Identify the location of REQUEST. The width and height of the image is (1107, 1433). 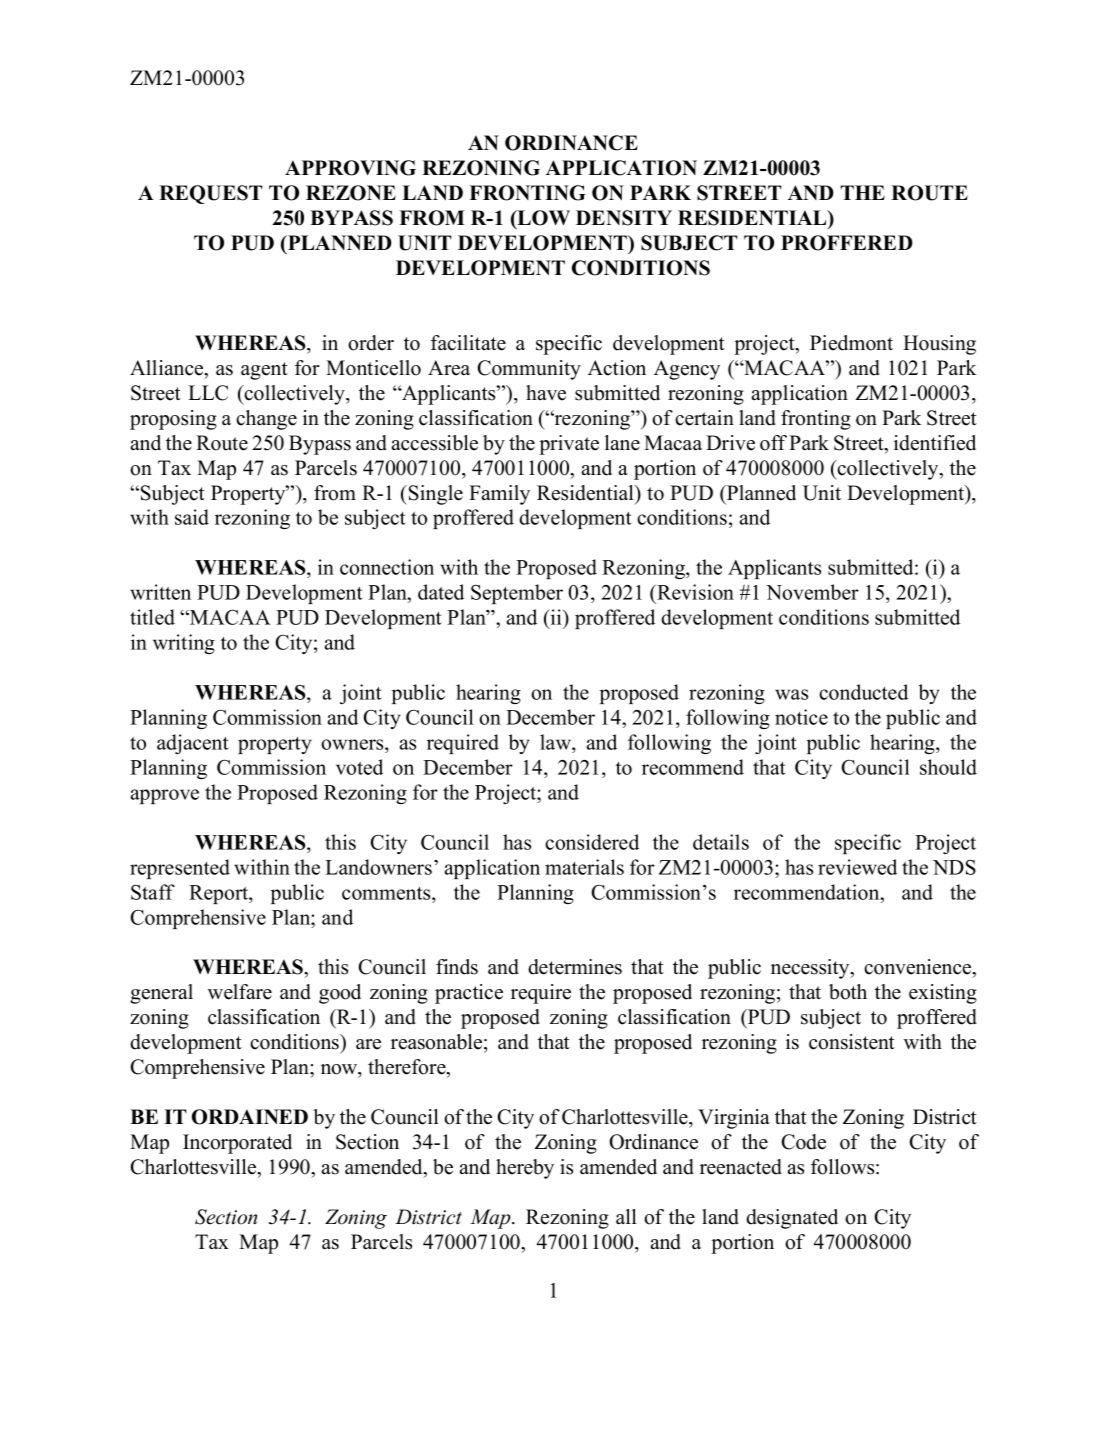
(211, 194).
